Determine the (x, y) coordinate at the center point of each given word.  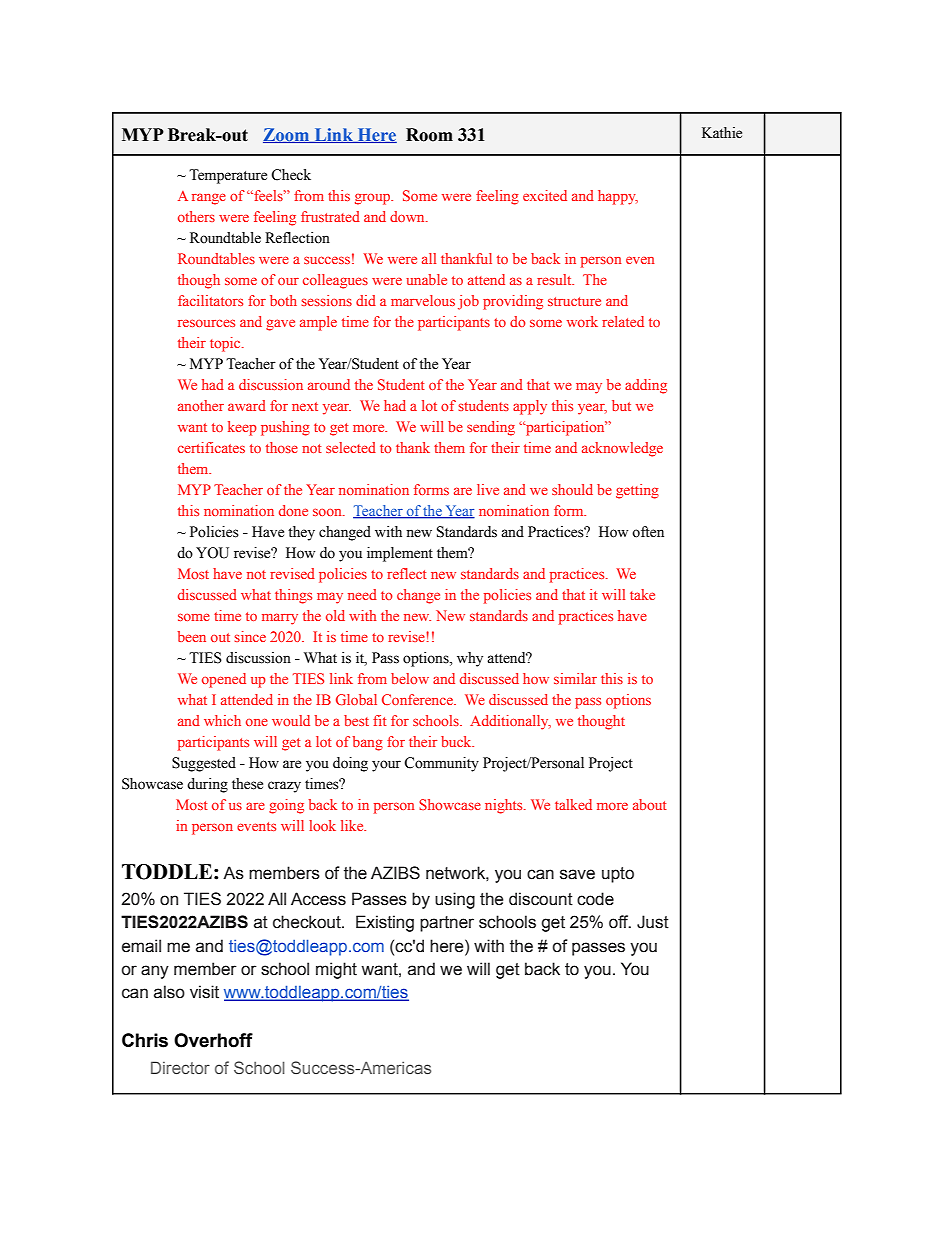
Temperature (228, 176)
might (336, 970)
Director (180, 1067)
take (642, 594)
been (192, 636)
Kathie (722, 133)
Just (653, 922)
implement (400, 554)
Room (429, 135)
